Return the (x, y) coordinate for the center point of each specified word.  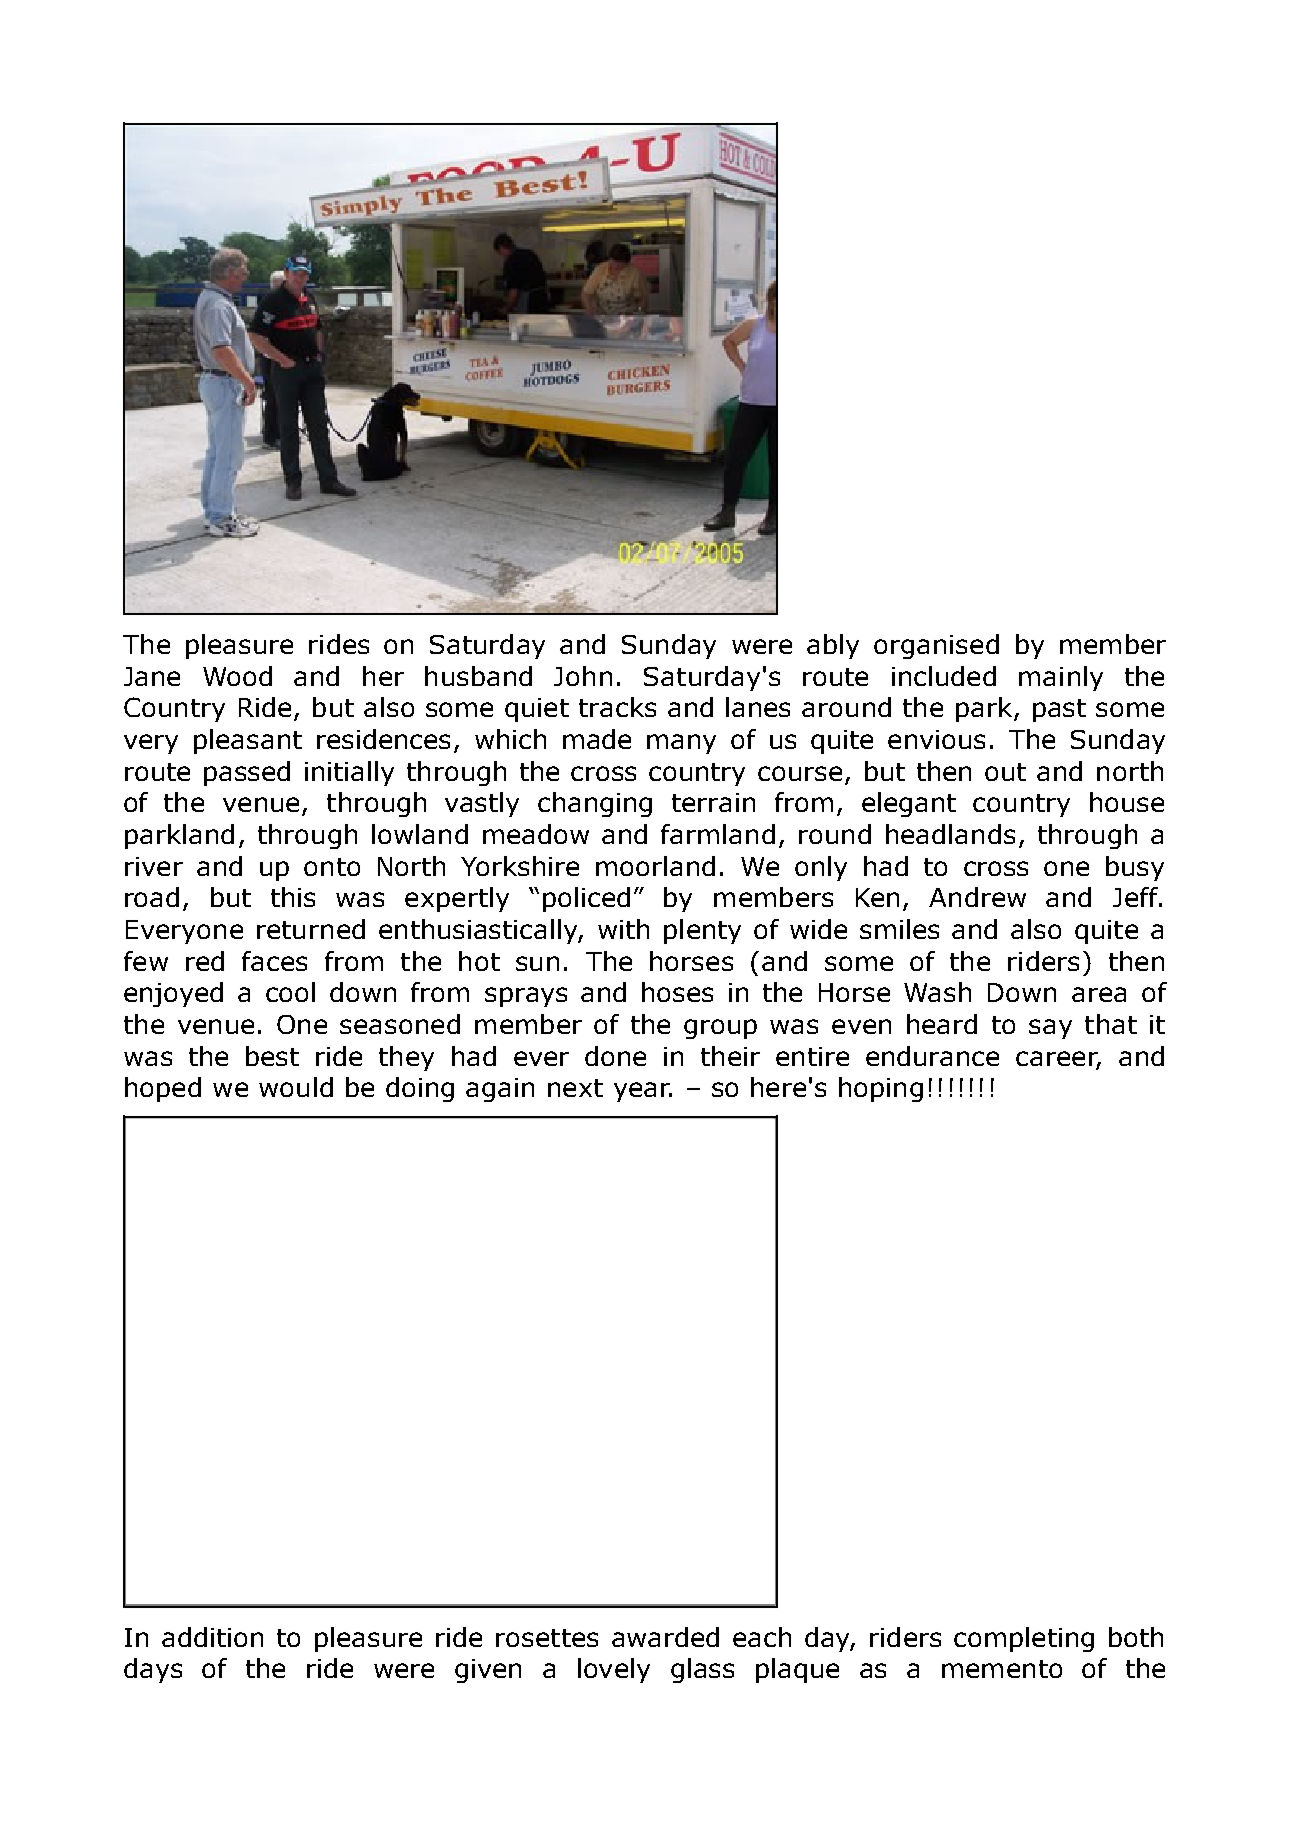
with (623, 929)
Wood (237, 676)
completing (1024, 1639)
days (153, 1670)
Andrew (977, 897)
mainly (1061, 678)
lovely (614, 1670)
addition (212, 1637)
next (575, 1088)
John (583, 676)
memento (1002, 1669)
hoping (881, 1089)
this (293, 897)
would (296, 1087)
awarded (665, 1637)
